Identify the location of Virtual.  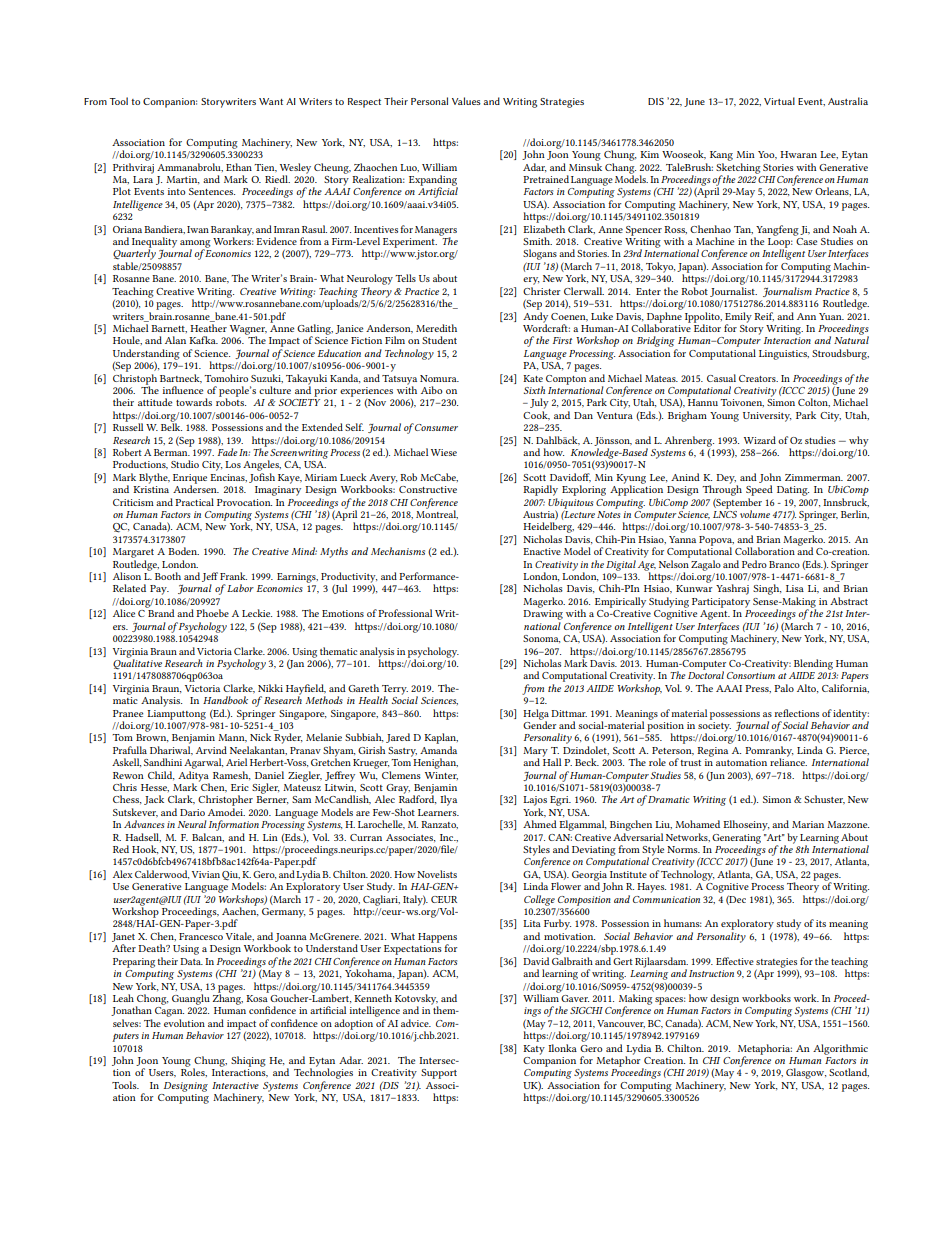
(779, 101).
